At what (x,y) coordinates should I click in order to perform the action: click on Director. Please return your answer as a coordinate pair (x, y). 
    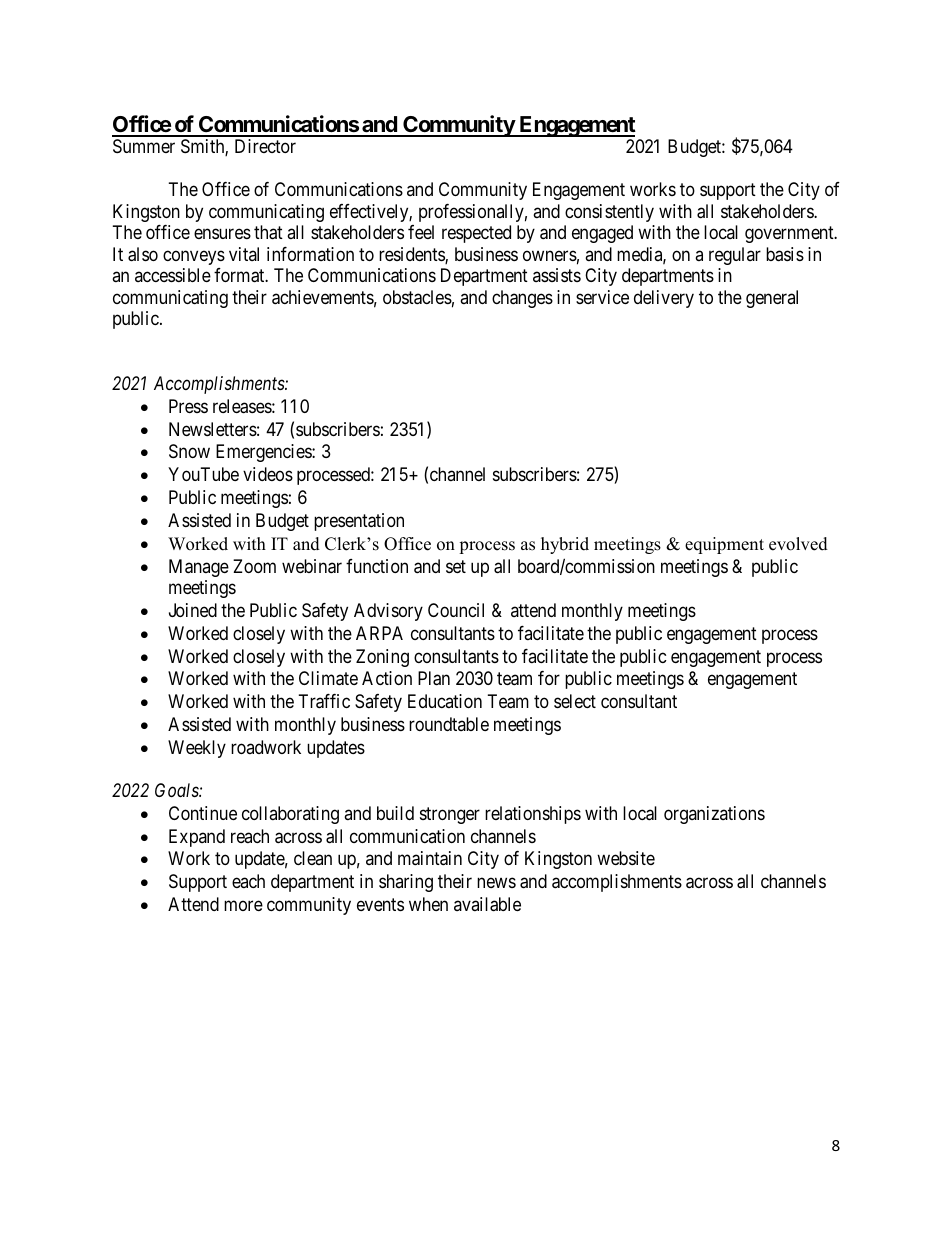
    Looking at the image, I should click on (265, 146).
